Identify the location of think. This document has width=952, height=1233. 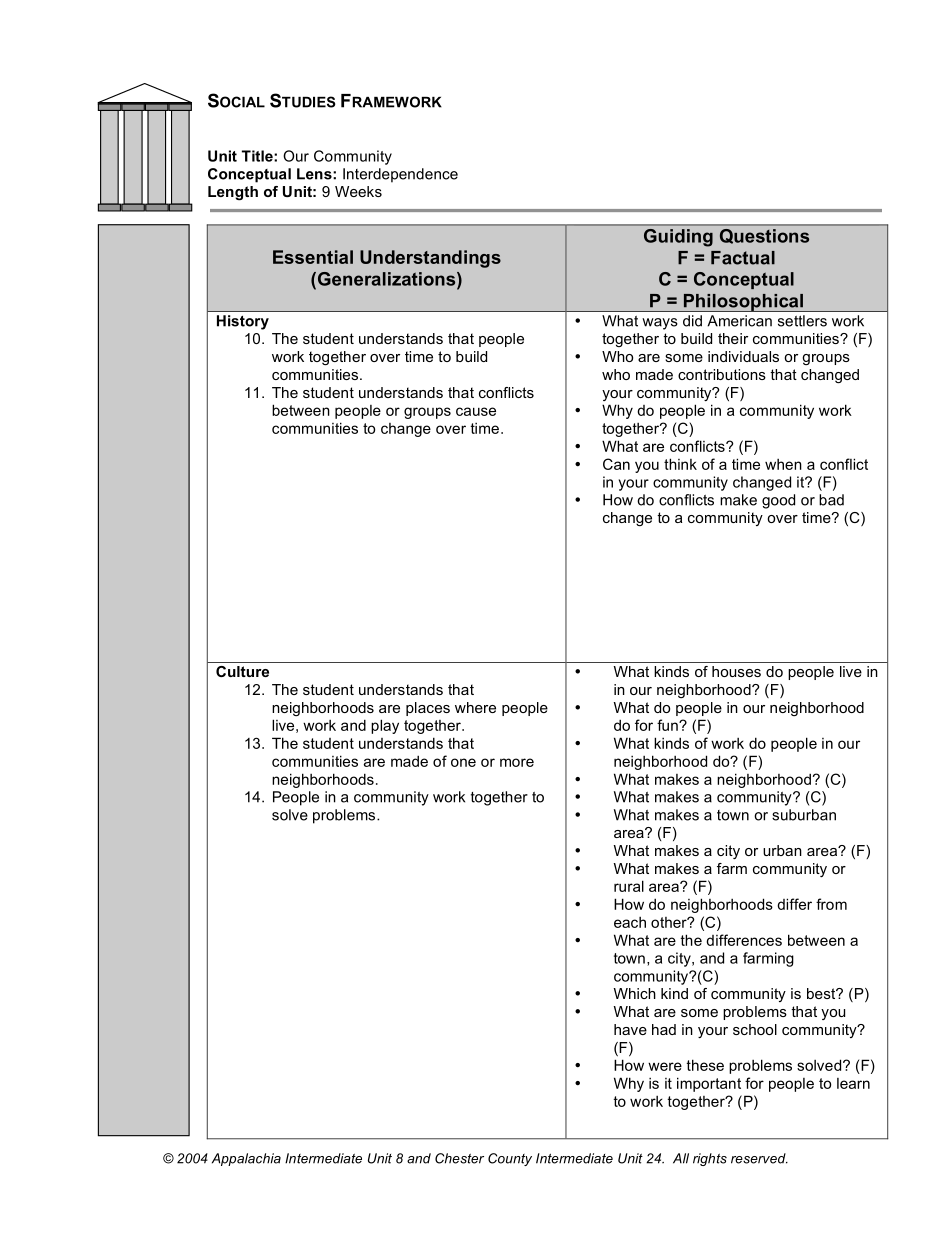
(680, 464).
